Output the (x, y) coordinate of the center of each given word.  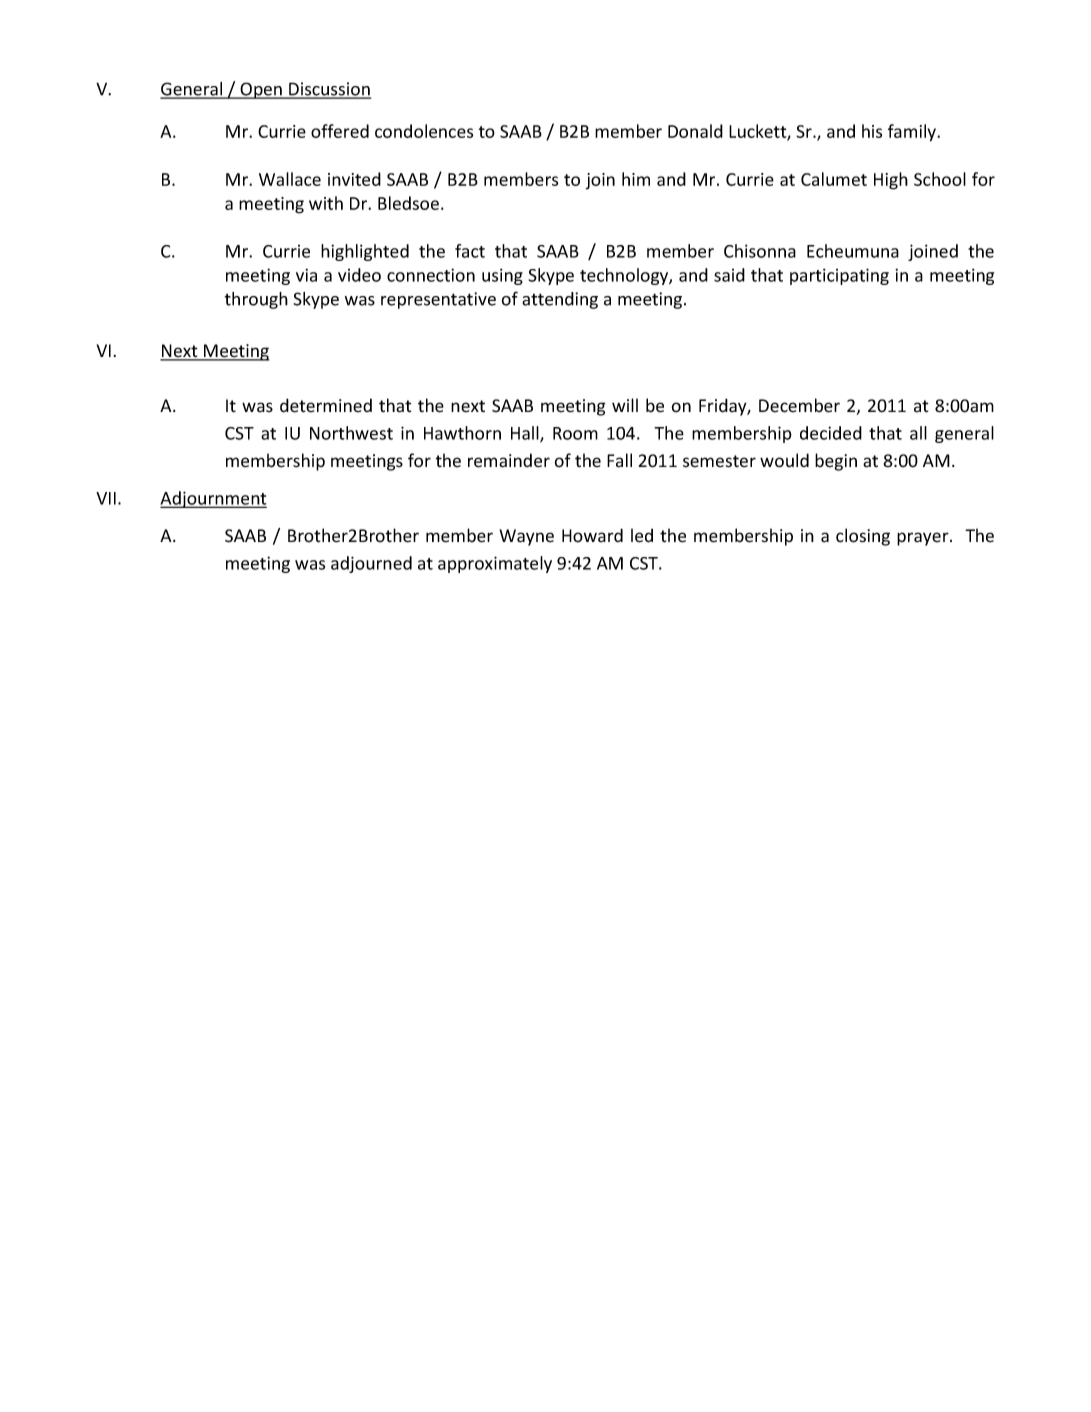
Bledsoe (408, 203)
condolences (424, 131)
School (940, 179)
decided (831, 433)
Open (261, 90)
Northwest (351, 433)
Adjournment (213, 499)
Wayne (526, 537)
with (326, 203)
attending (560, 300)
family (913, 133)
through (256, 300)
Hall (526, 434)
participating (839, 276)
